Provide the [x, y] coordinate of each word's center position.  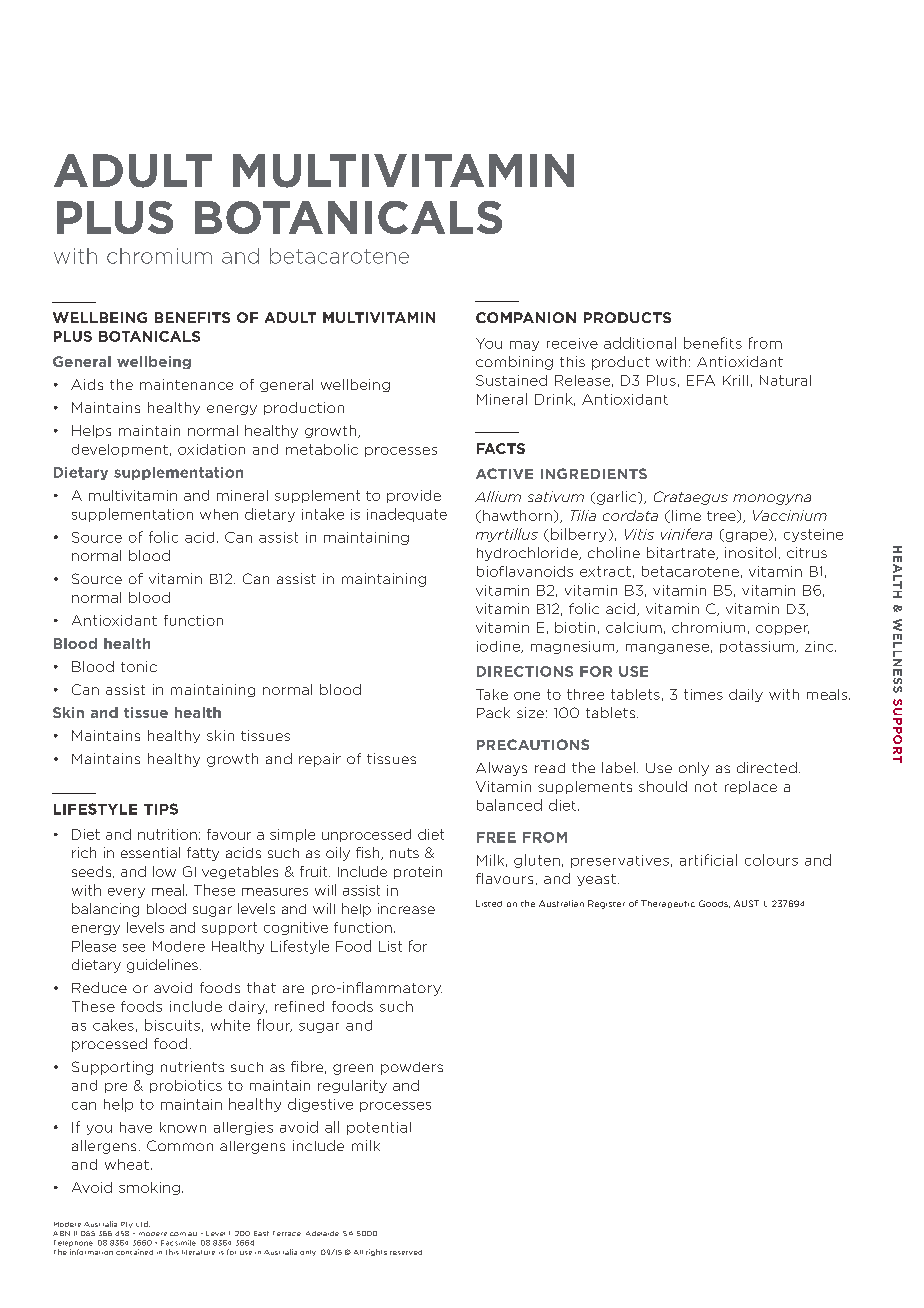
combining [514, 363]
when [219, 514]
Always [501, 769]
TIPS [161, 809]
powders [412, 1068]
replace [751, 787]
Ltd [143, 1224]
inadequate [407, 515]
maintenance [186, 384]
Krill [735, 380]
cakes [113, 1025]
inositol [750, 552]
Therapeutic [668, 904]
